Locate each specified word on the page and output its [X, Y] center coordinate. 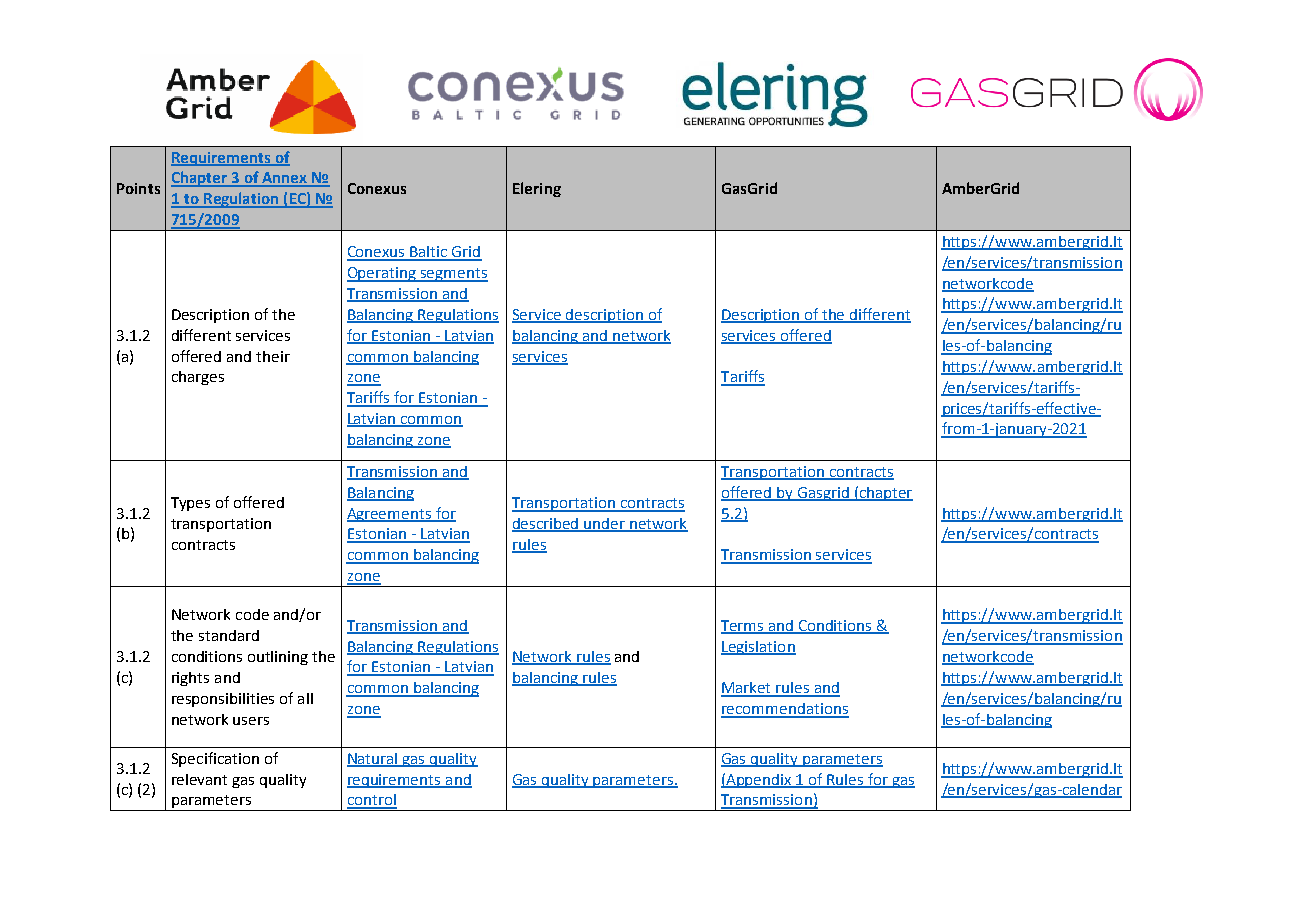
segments [453, 275]
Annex [285, 179]
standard [229, 635]
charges [198, 378]
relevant [199, 779]
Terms [743, 626]
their [273, 356]
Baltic [429, 253]
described [546, 525]
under [605, 525]
